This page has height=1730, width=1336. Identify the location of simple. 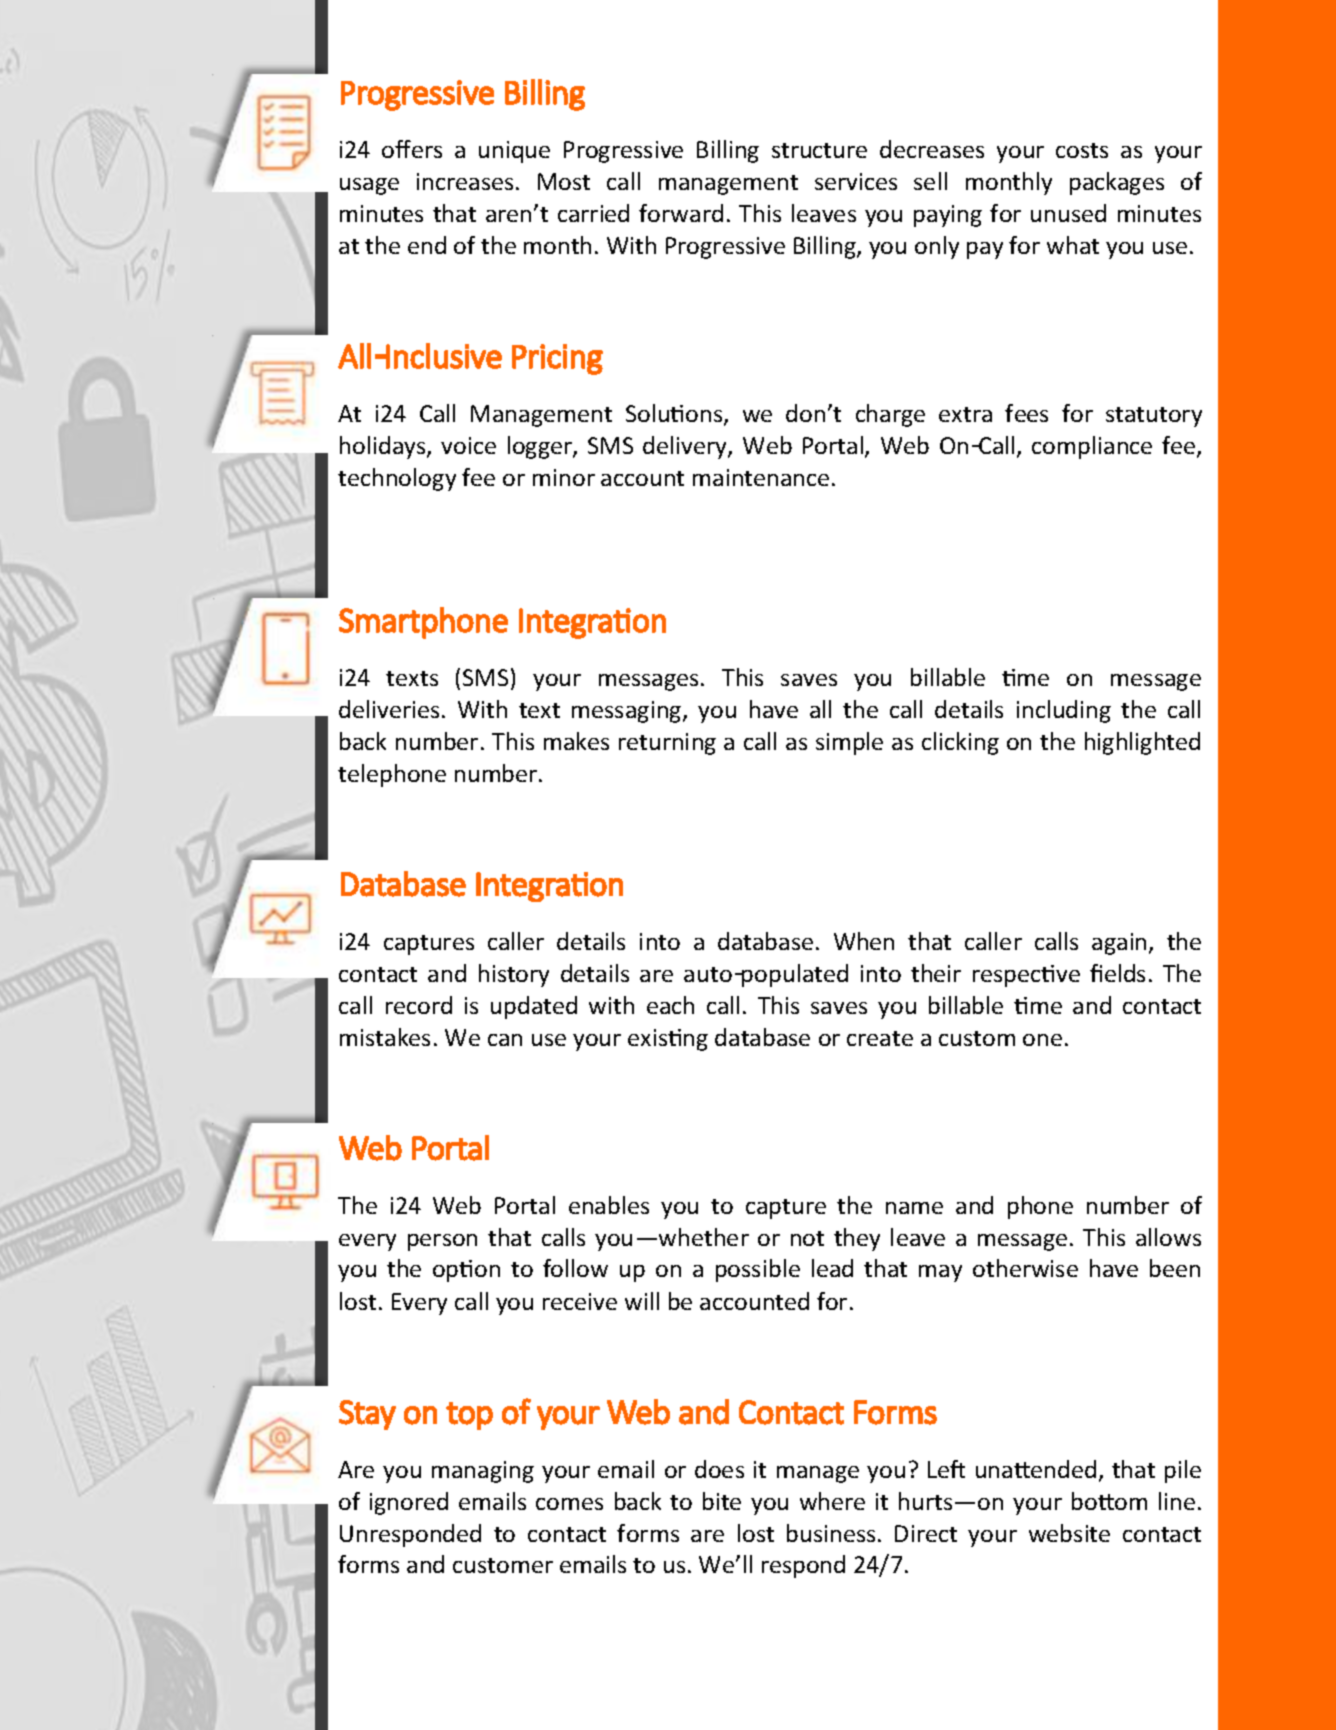
(849, 743).
